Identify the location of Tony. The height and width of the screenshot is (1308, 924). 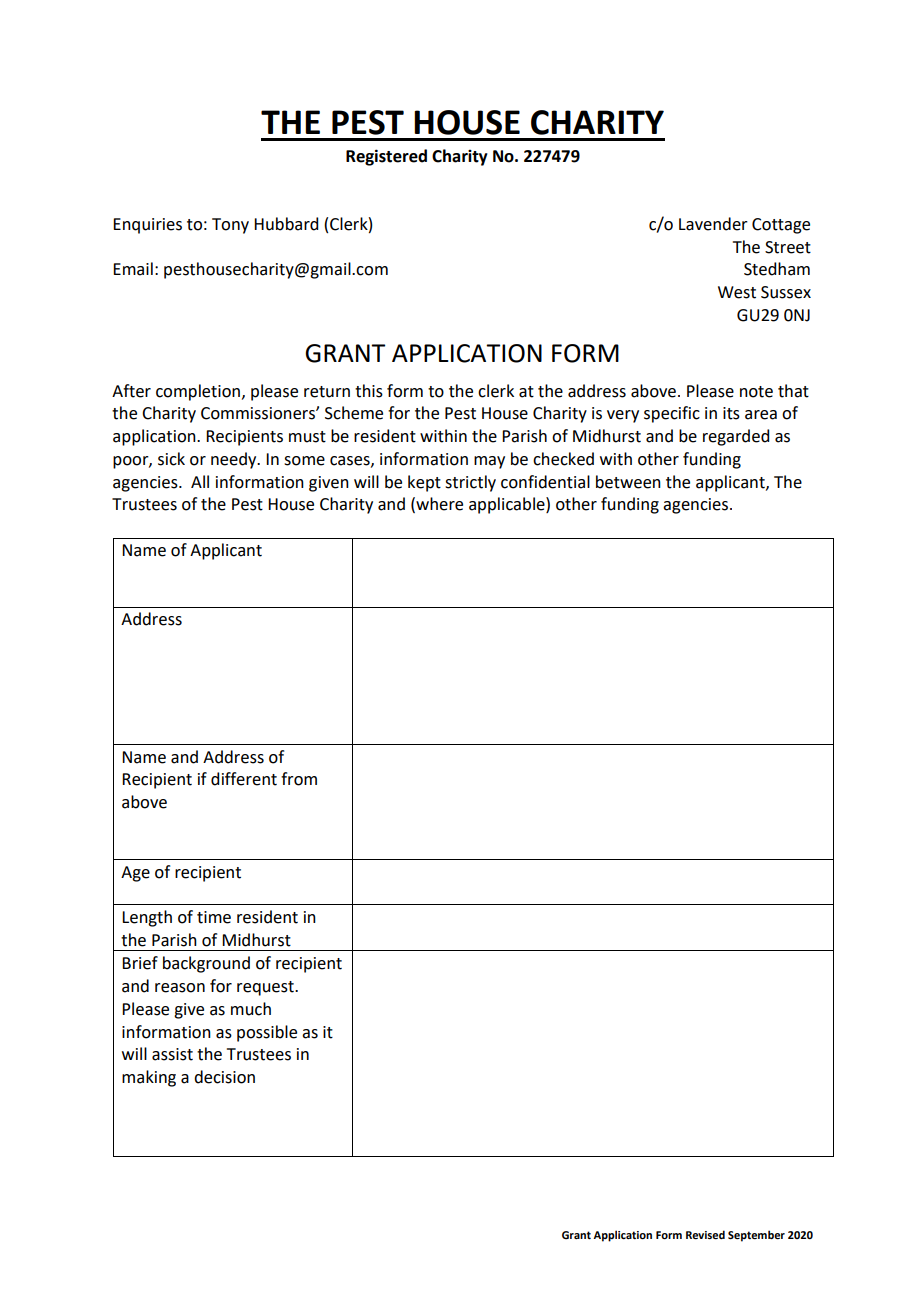
(230, 226).
